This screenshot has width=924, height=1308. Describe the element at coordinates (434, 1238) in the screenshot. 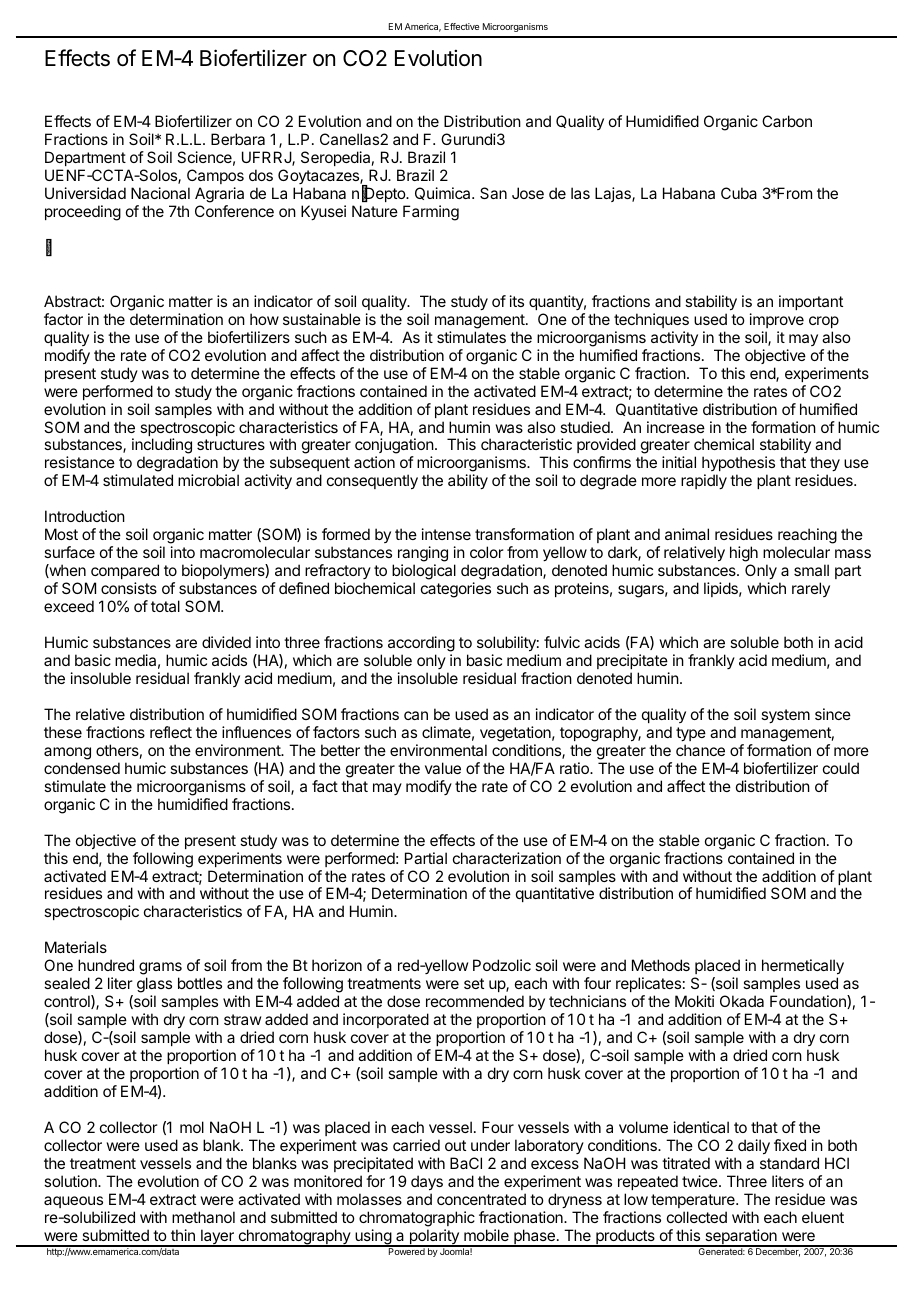

I see `polarity` at that location.
